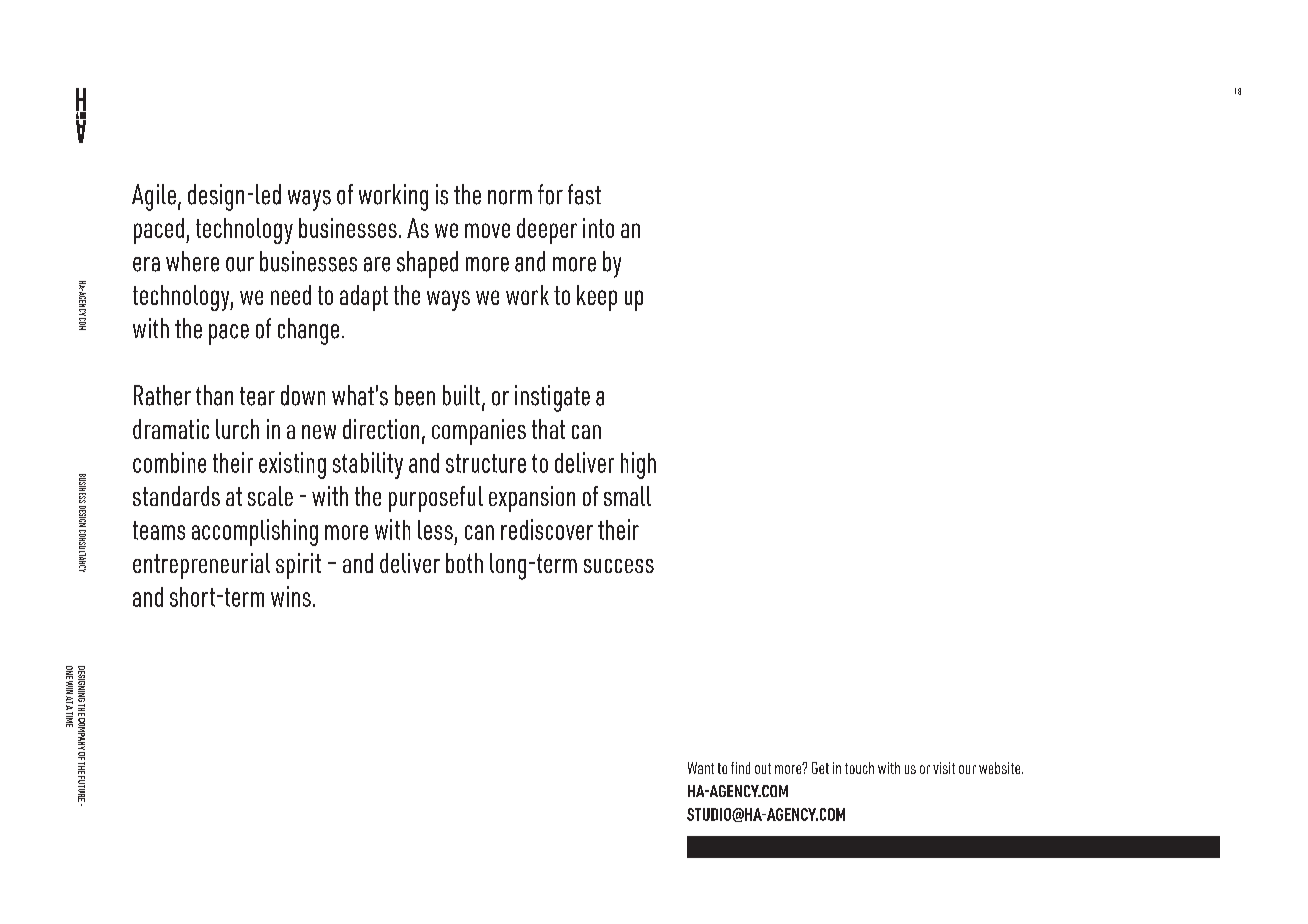 The height and width of the image is (924, 1308). Describe the element at coordinates (201, 566) in the image. I see `entrepreneurial` at that location.
